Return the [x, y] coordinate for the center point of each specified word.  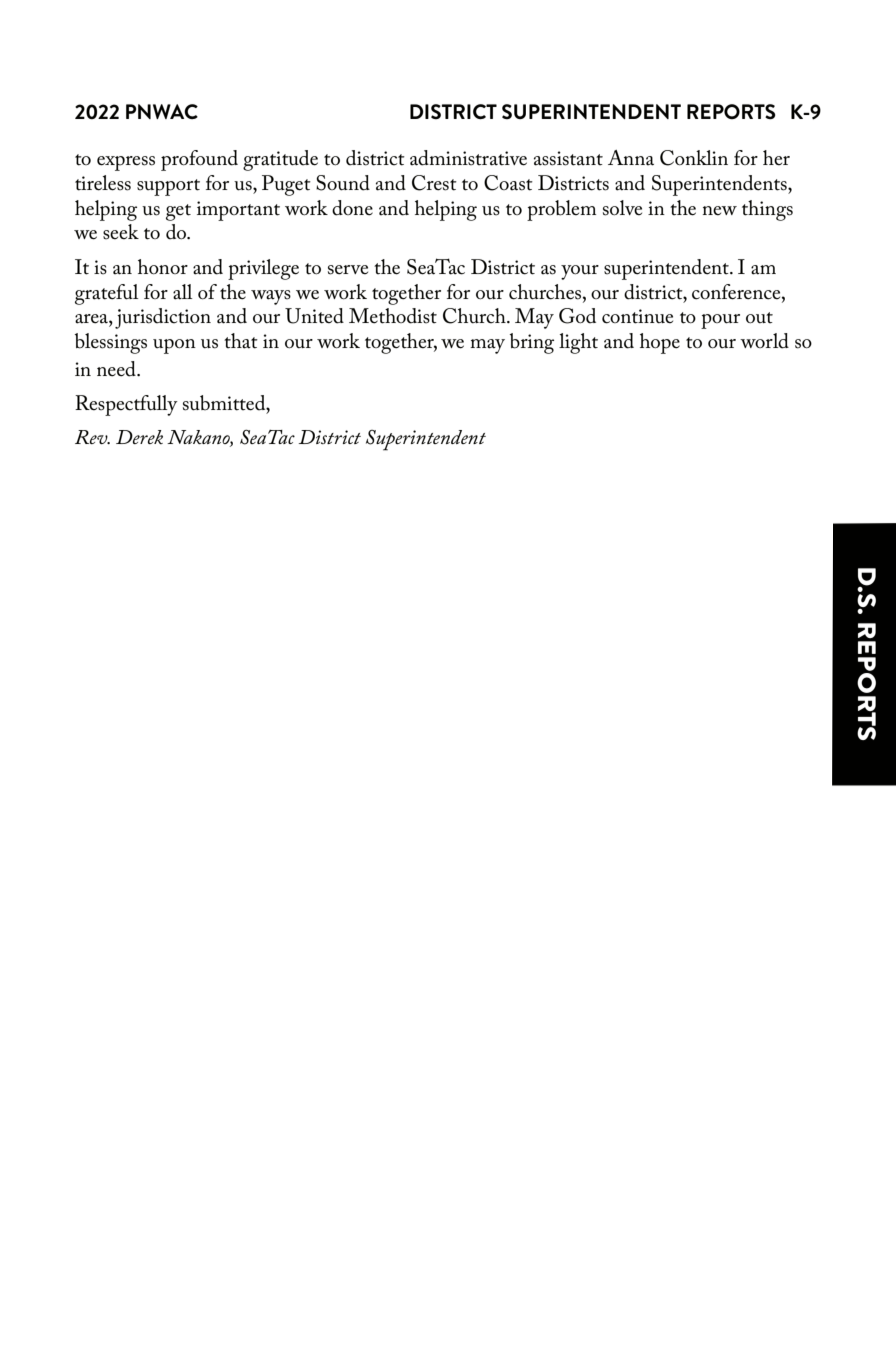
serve [348, 270]
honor [163, 267]
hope [660, 343]
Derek [139, 437]
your [580, 272]
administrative [468, 158]
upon [174, 346]
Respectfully [126, 405]
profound [199, 160]
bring [532, 343]
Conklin [694, 158]
